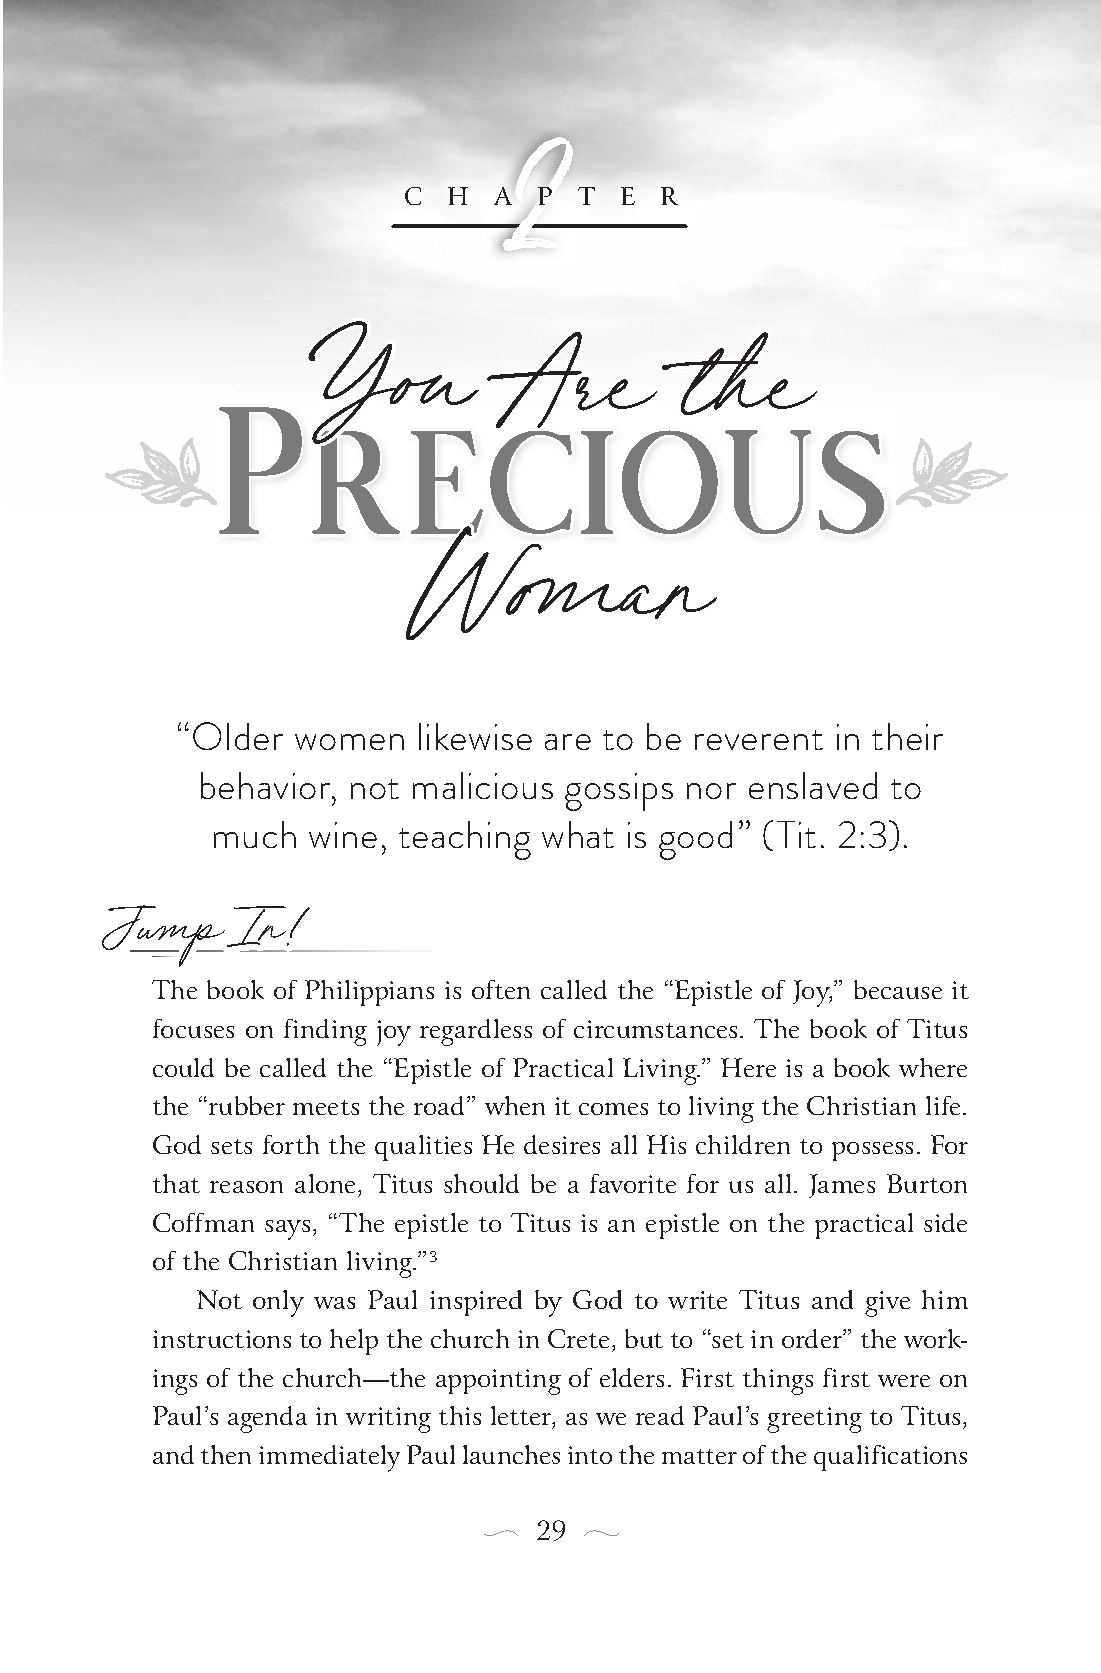 Image resolution: width=1101 pixels, height=1673 pixels. What do you see at coordinates (483, 785) in the image?
I see `malicious` at bounding box center [483, 785].
